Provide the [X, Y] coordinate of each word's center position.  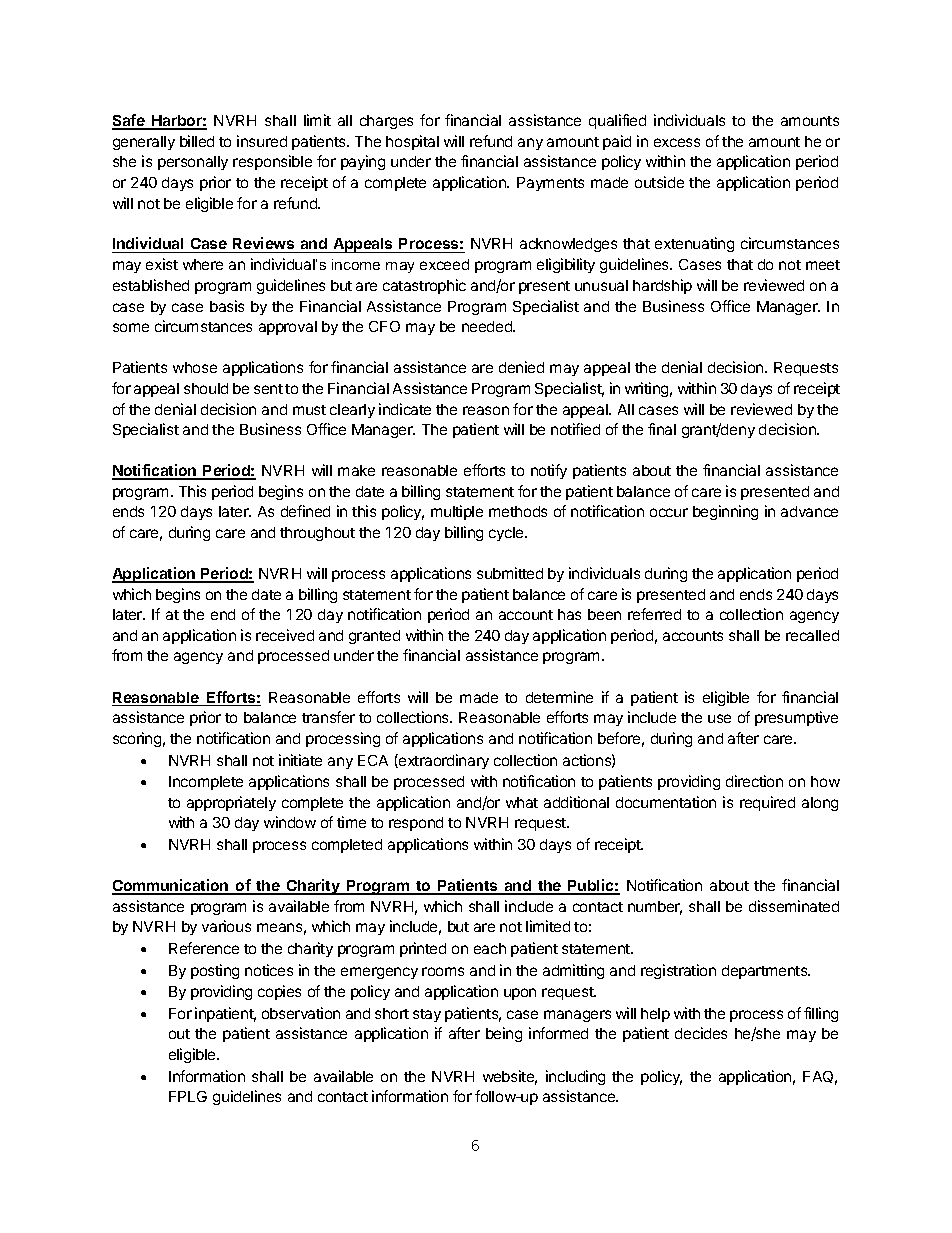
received [285, 635]
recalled [812, 635]
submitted [510, 573]
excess [677, 142]
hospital [412, 142]
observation [301, 1013]
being [504, 1034]
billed [197, 141]
